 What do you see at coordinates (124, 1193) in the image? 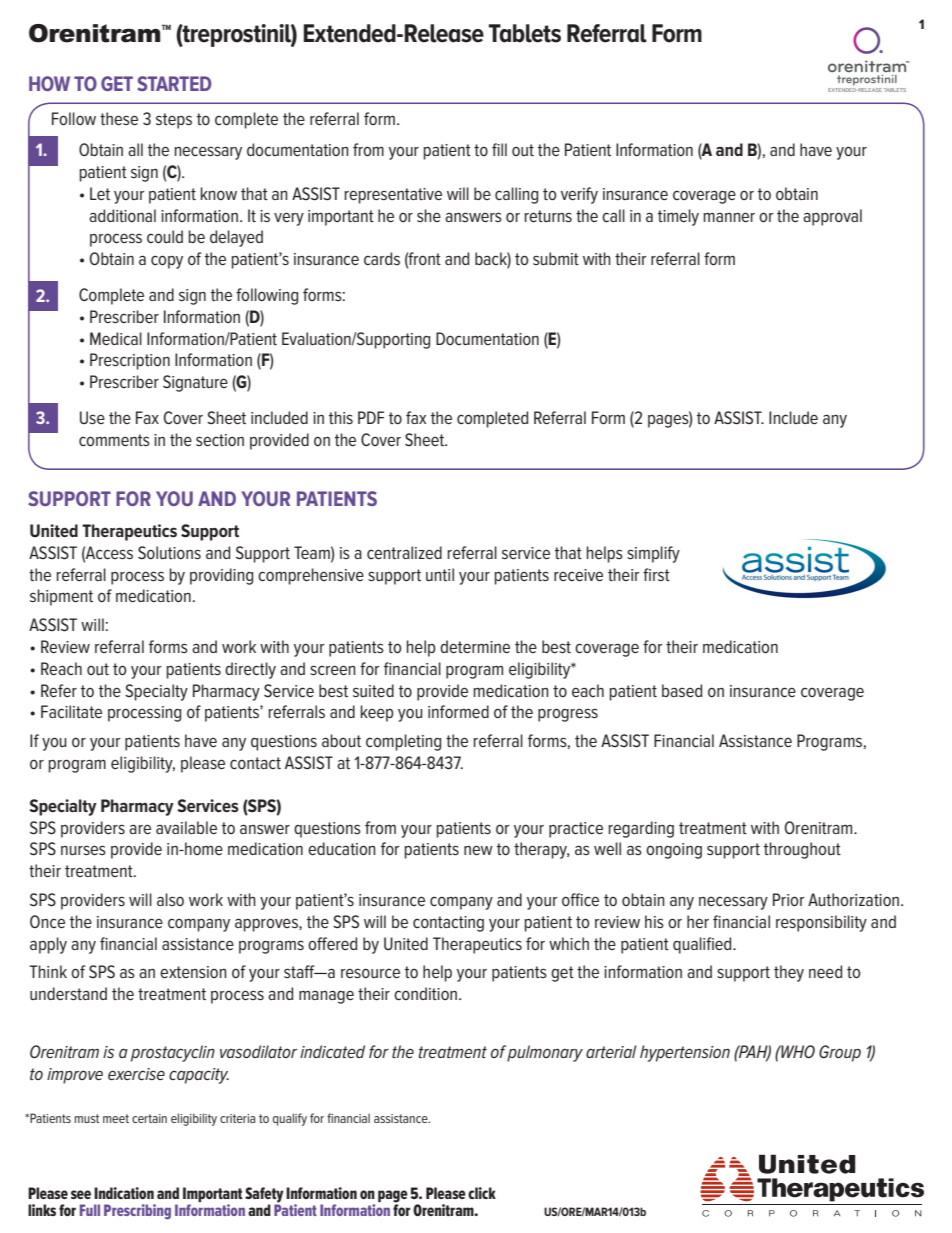
I see `Indication` at bounding box center [124, 1193].
